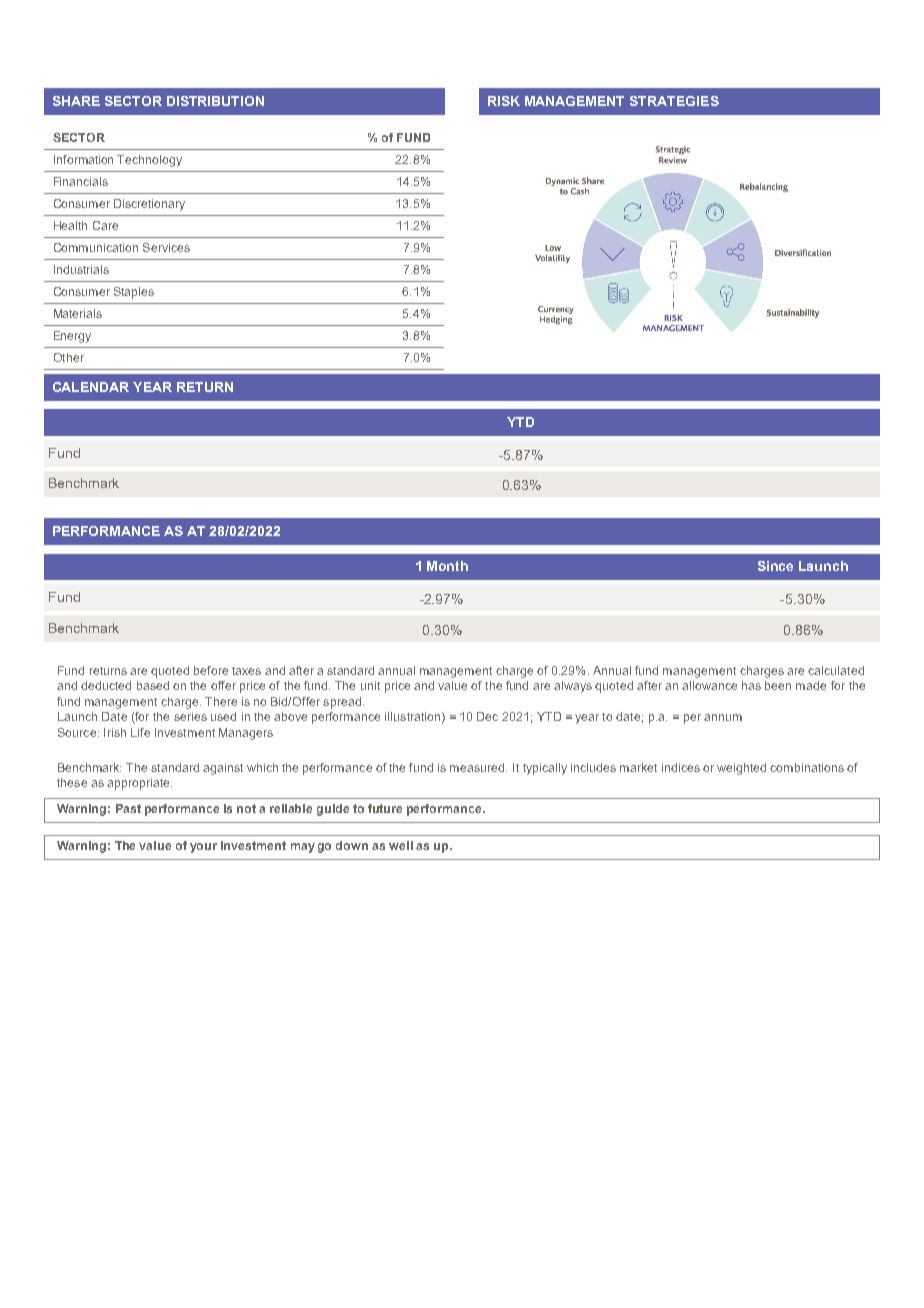 Image resolution: width=924 pixels, height=1308 pixels. What do you see at coordinates (674, 101) in the screenshot?
I see `STRATEGIES` at bounding box center [674, 101].
